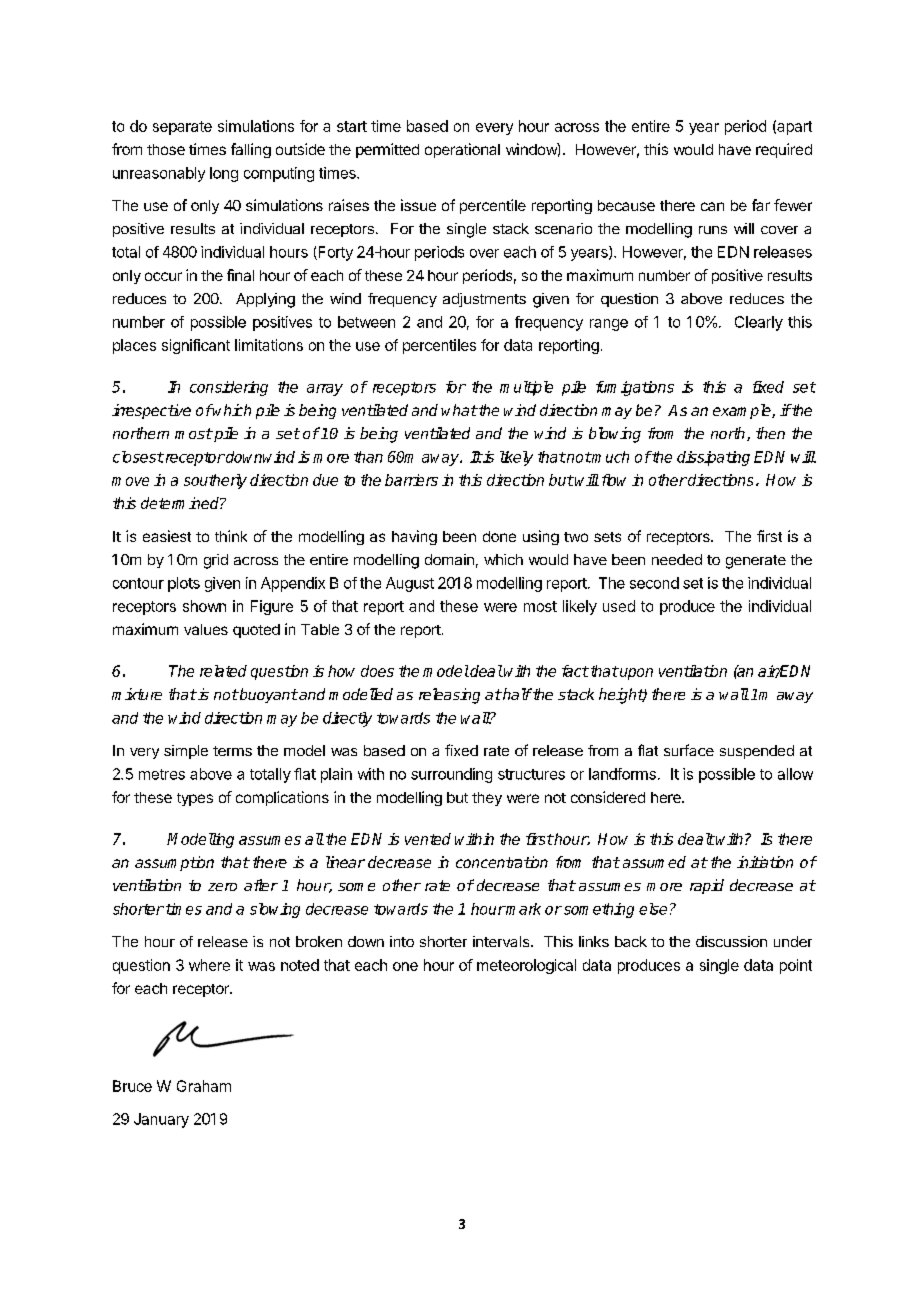 The image size is (924, 1308). What do you see at coordinates (204, 1086) in the image?
I see `Graham` at bounding box center [204, 1086].
